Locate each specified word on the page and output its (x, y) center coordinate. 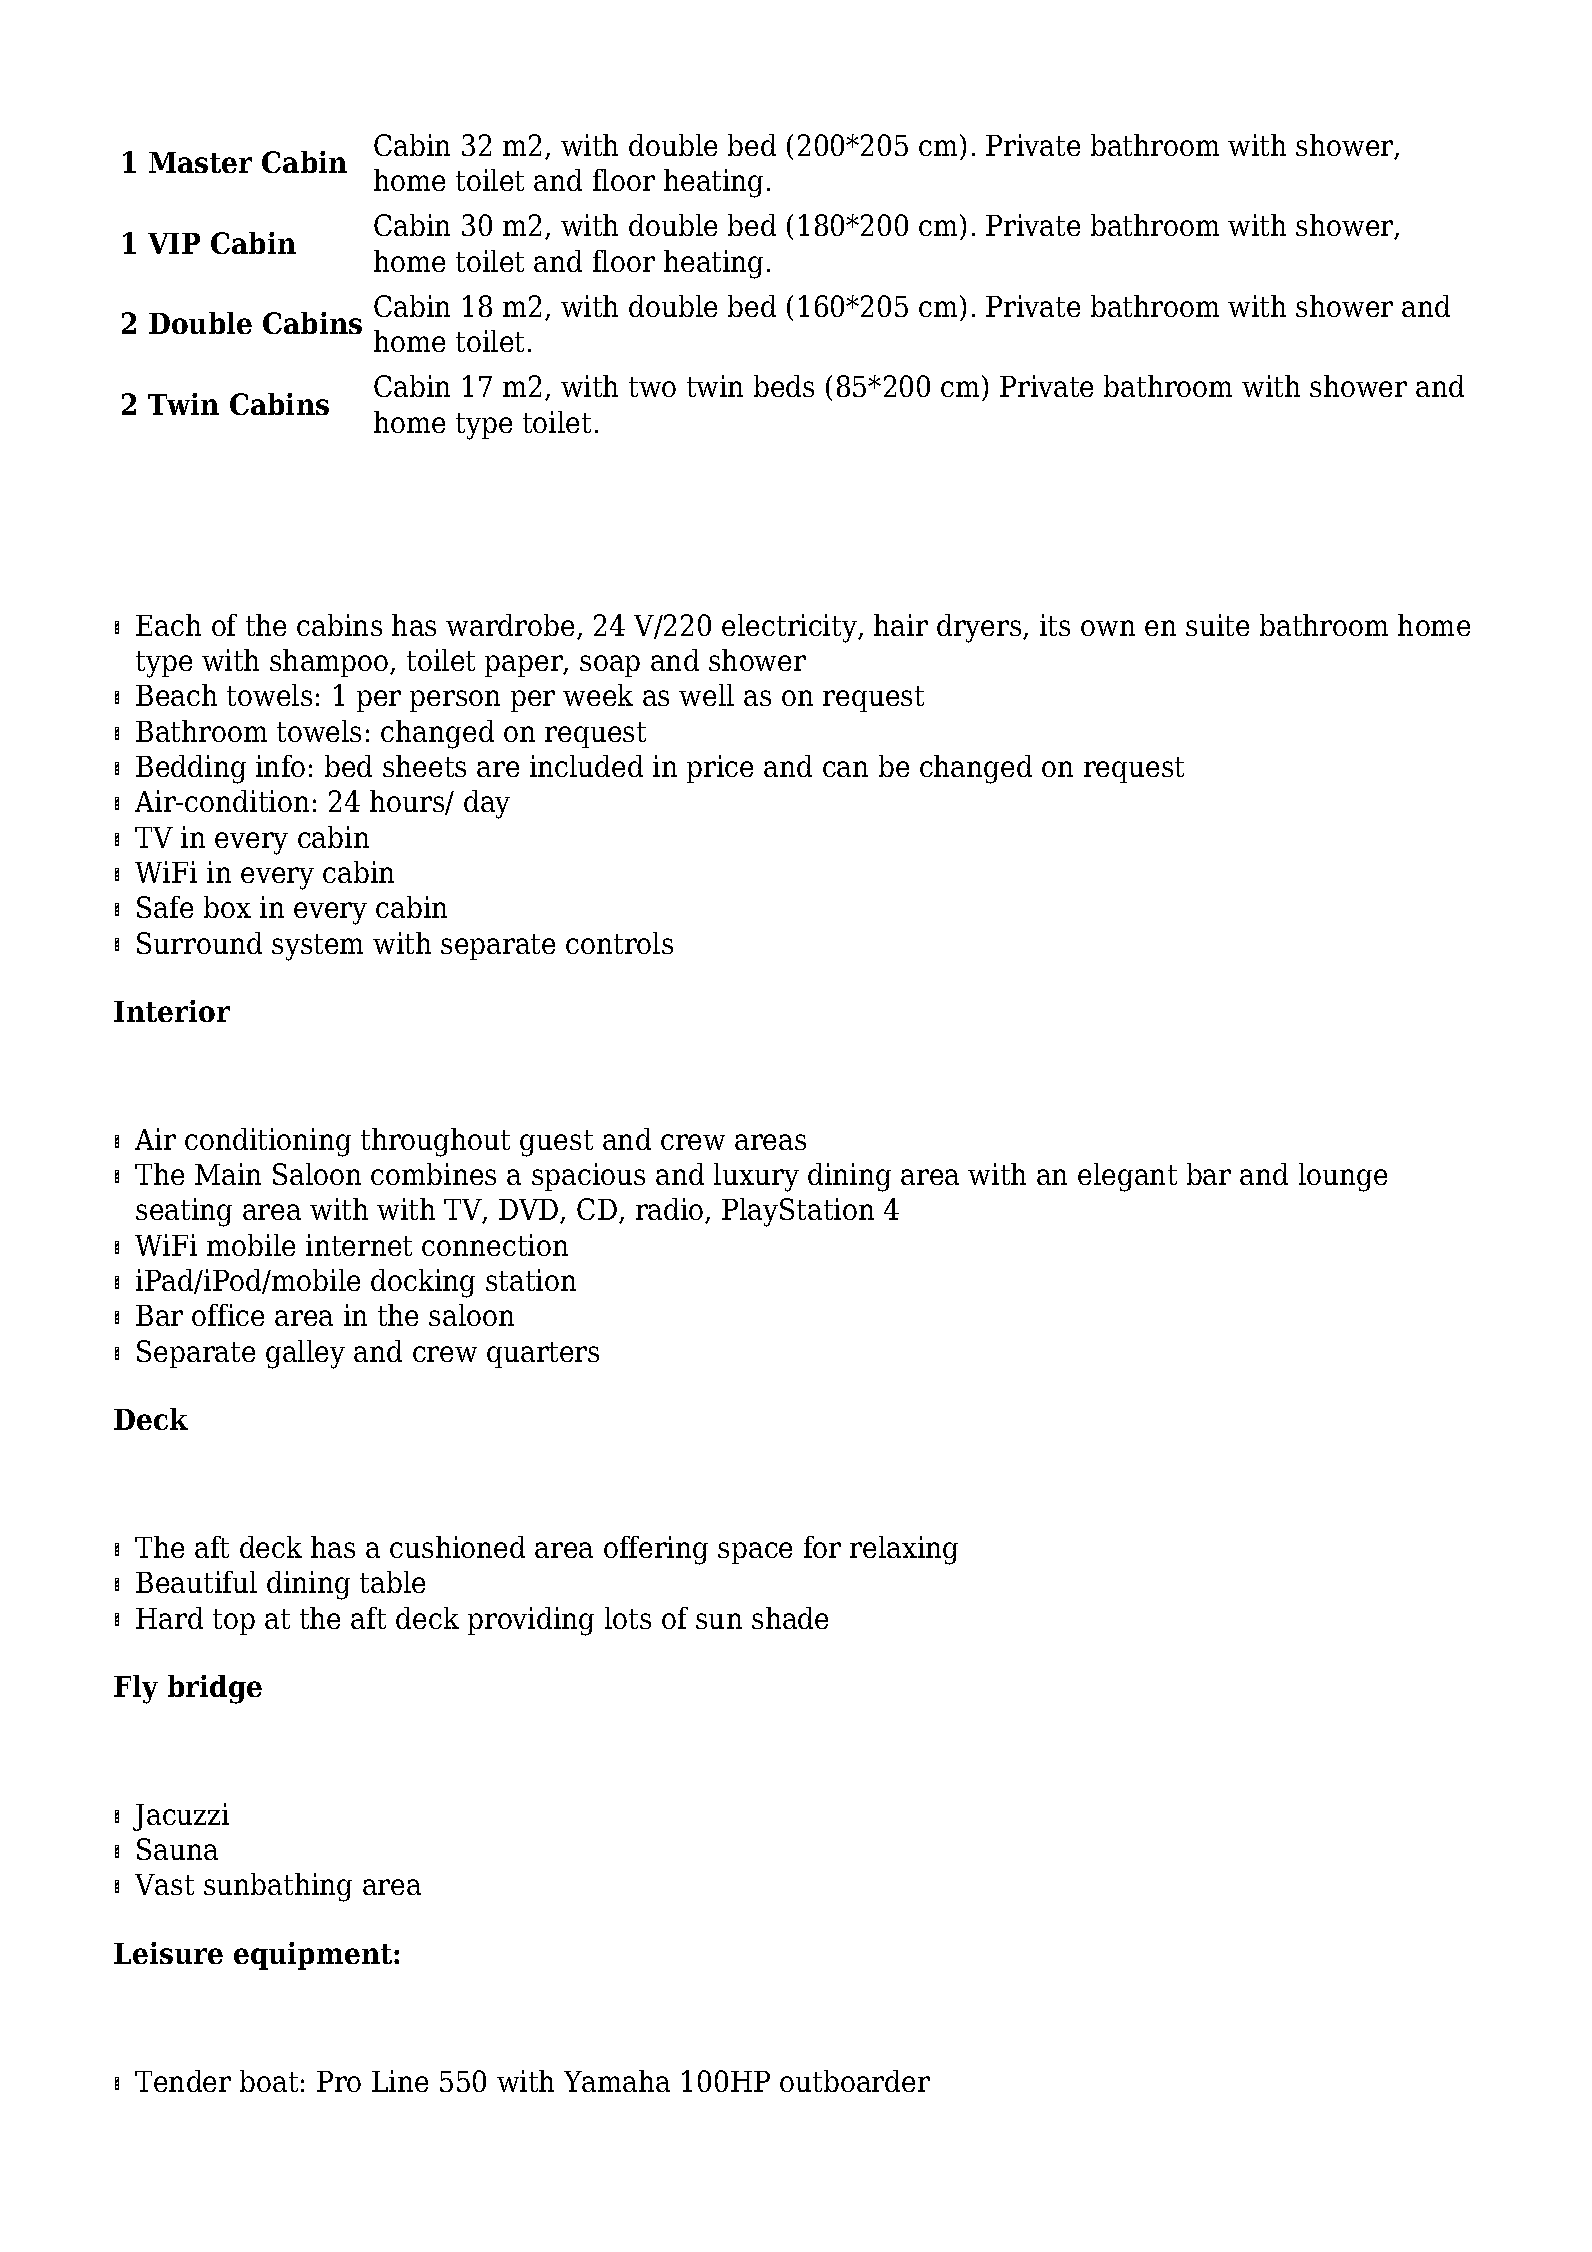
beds (784, 386)
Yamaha (617, 2081)
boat (269, 2081)
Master (200, 162)
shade (790, 1618)
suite (1217, 625)
